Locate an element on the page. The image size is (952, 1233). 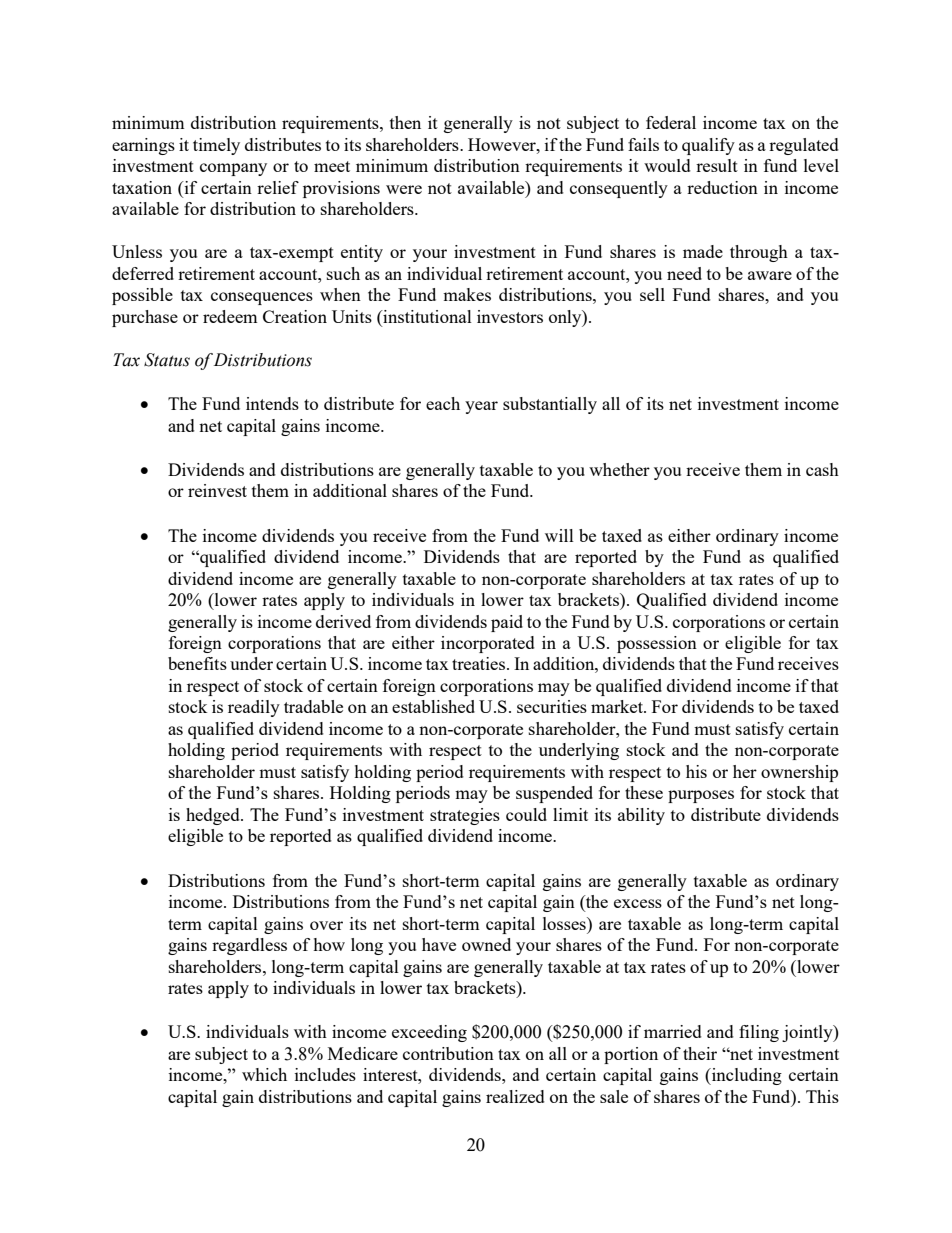
possession is located at coordinates (657, 644).
